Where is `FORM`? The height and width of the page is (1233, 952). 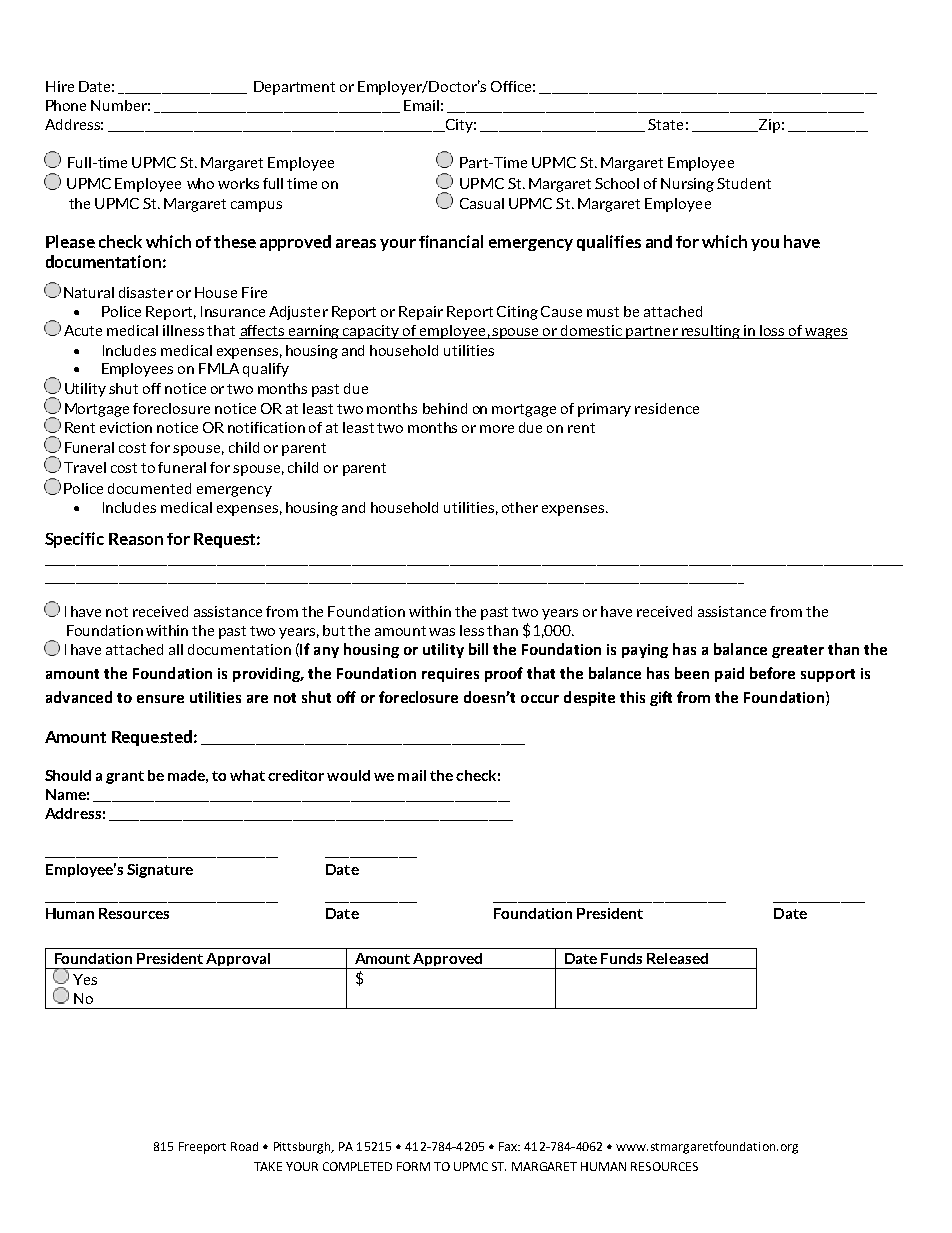 FORM is located at coordinates (413, 1166).
